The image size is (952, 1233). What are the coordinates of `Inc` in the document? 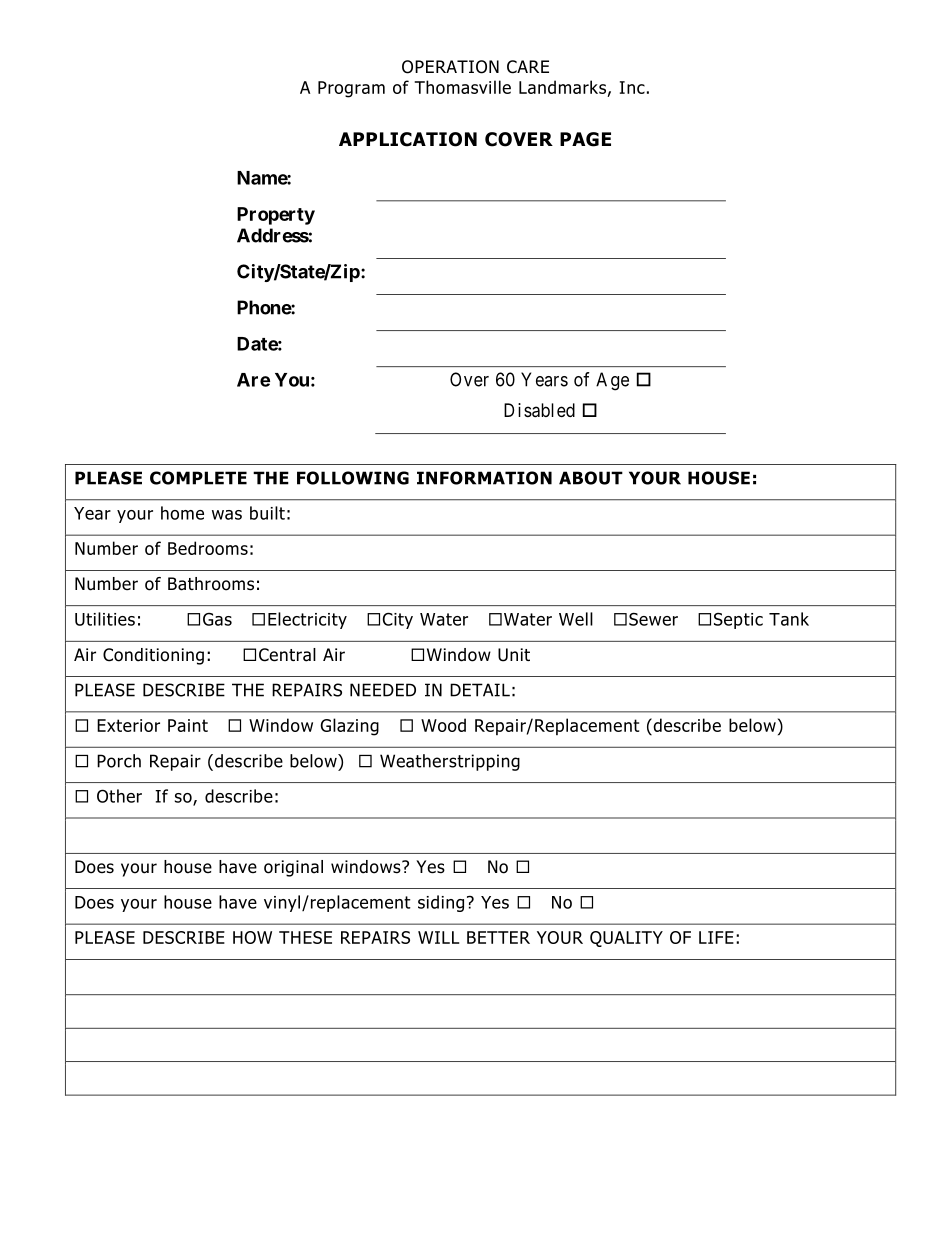 It's located at (632, 87).
